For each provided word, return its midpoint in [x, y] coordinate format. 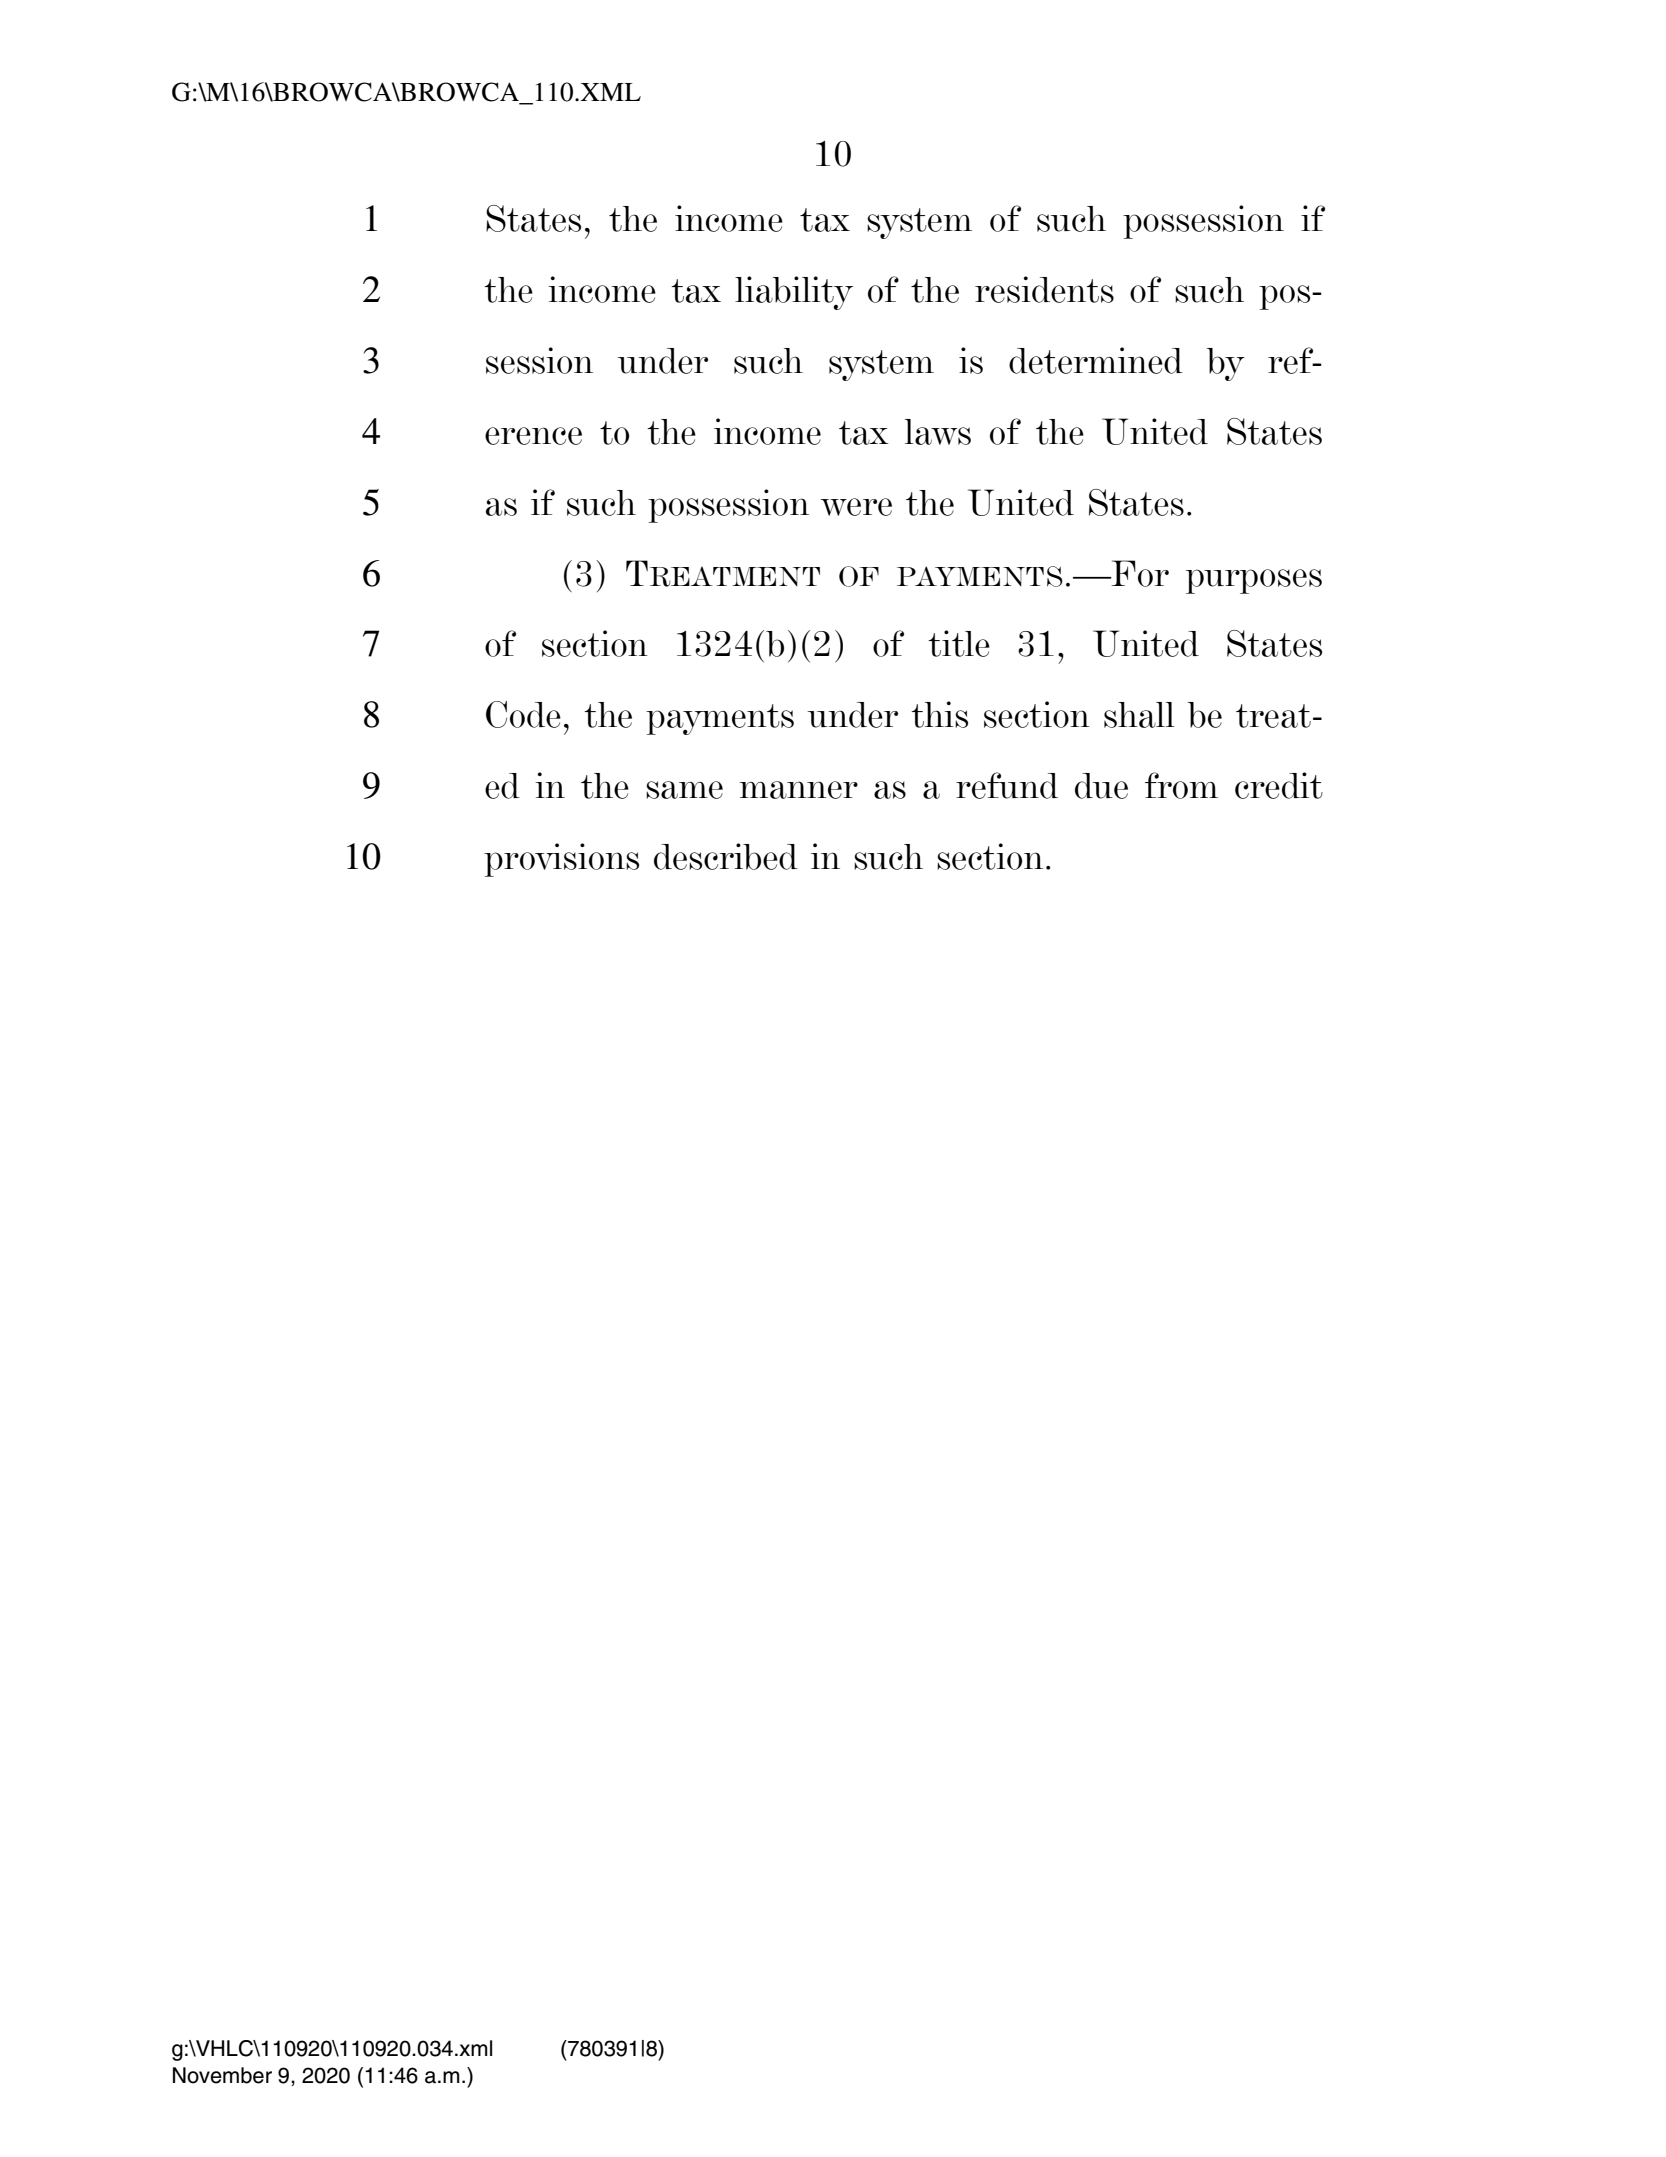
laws [938, 432]
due [1101, 786]
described [726, 856]
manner [798, 790]
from [1181, 785]
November [222, 2075]
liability [794, 293]
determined [1096, 360]
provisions [561, 860]
